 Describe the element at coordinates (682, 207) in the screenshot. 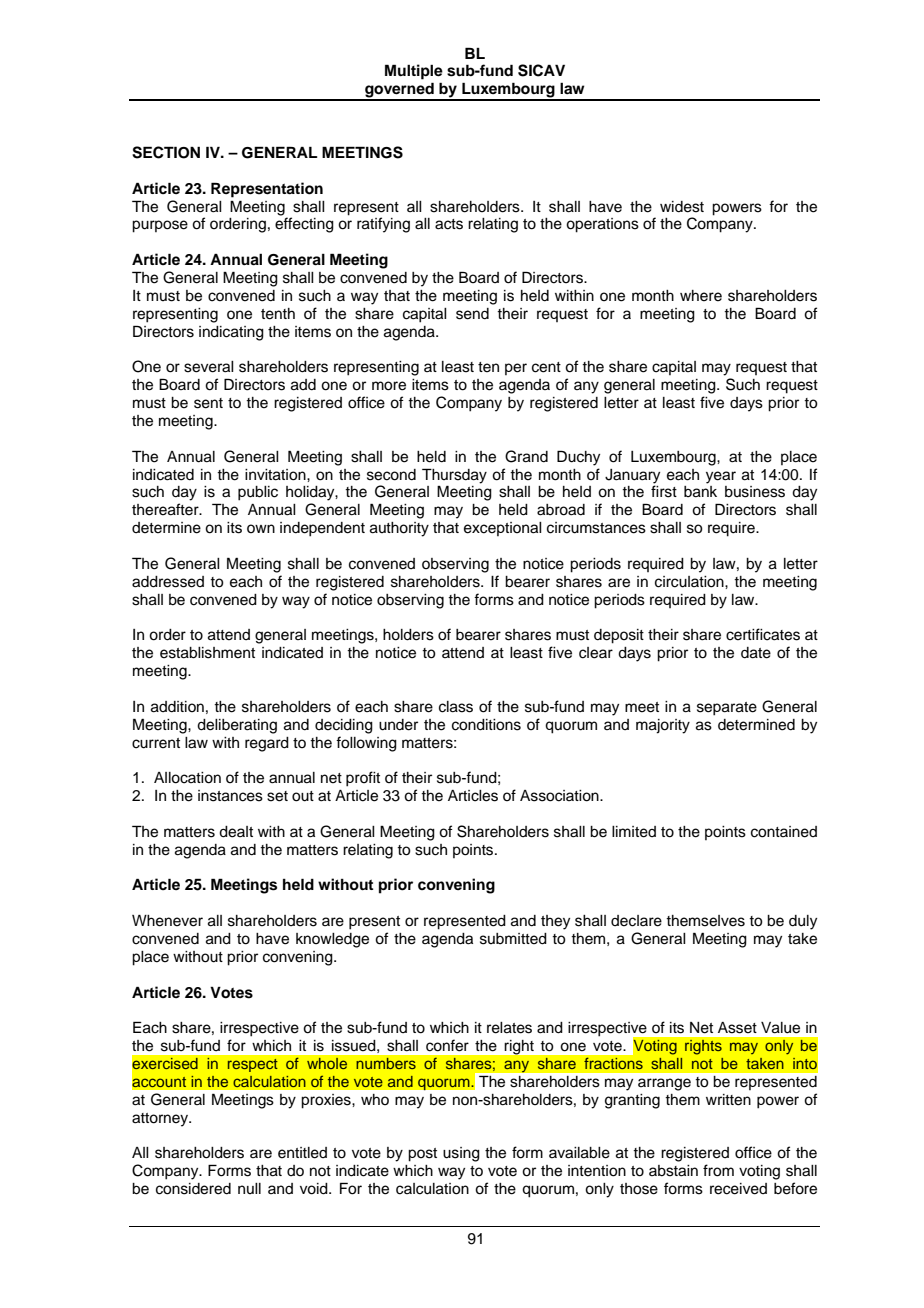

I see `widest` at that location.
